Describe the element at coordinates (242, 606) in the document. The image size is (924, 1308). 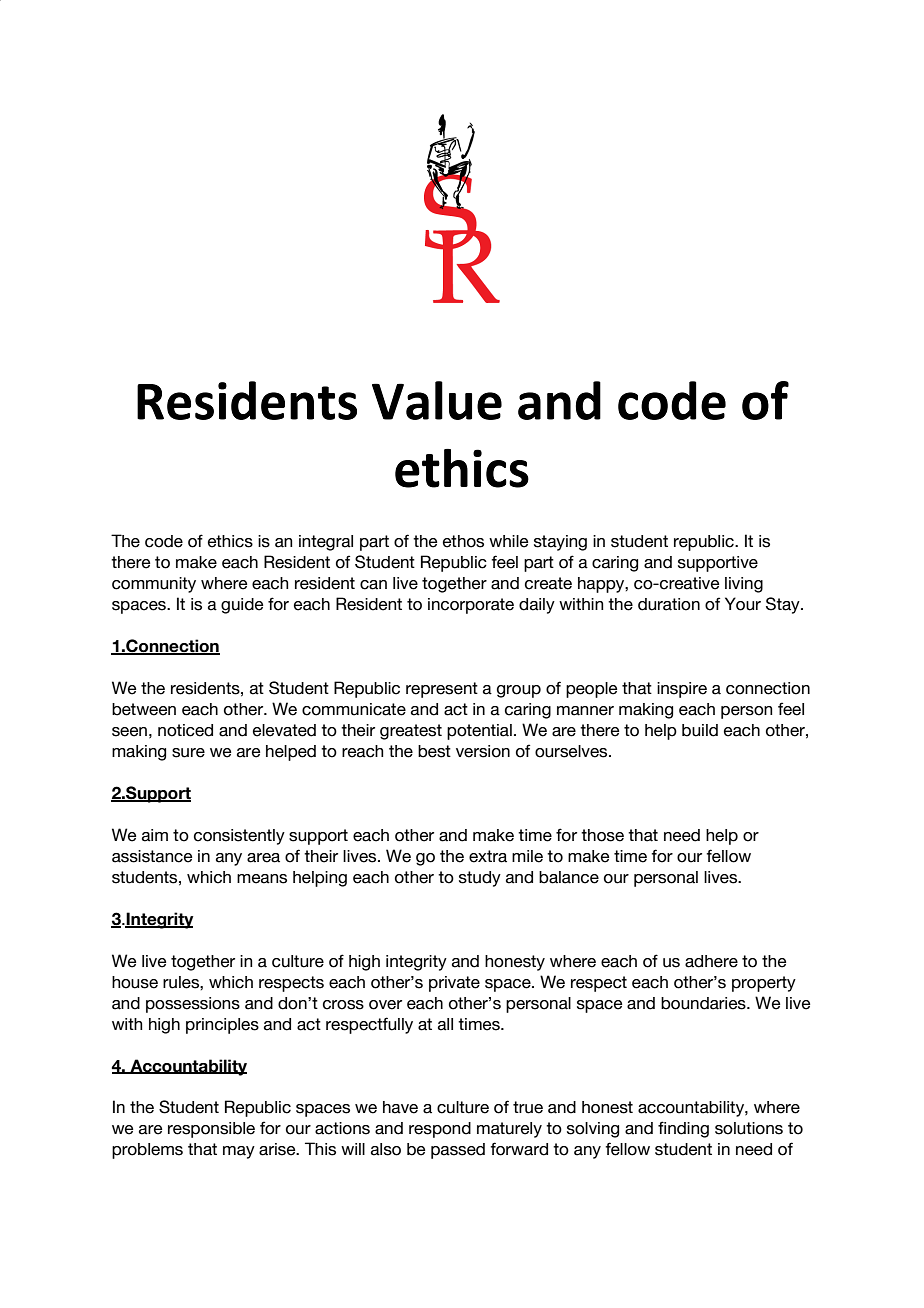
I see `guide` at that location.
